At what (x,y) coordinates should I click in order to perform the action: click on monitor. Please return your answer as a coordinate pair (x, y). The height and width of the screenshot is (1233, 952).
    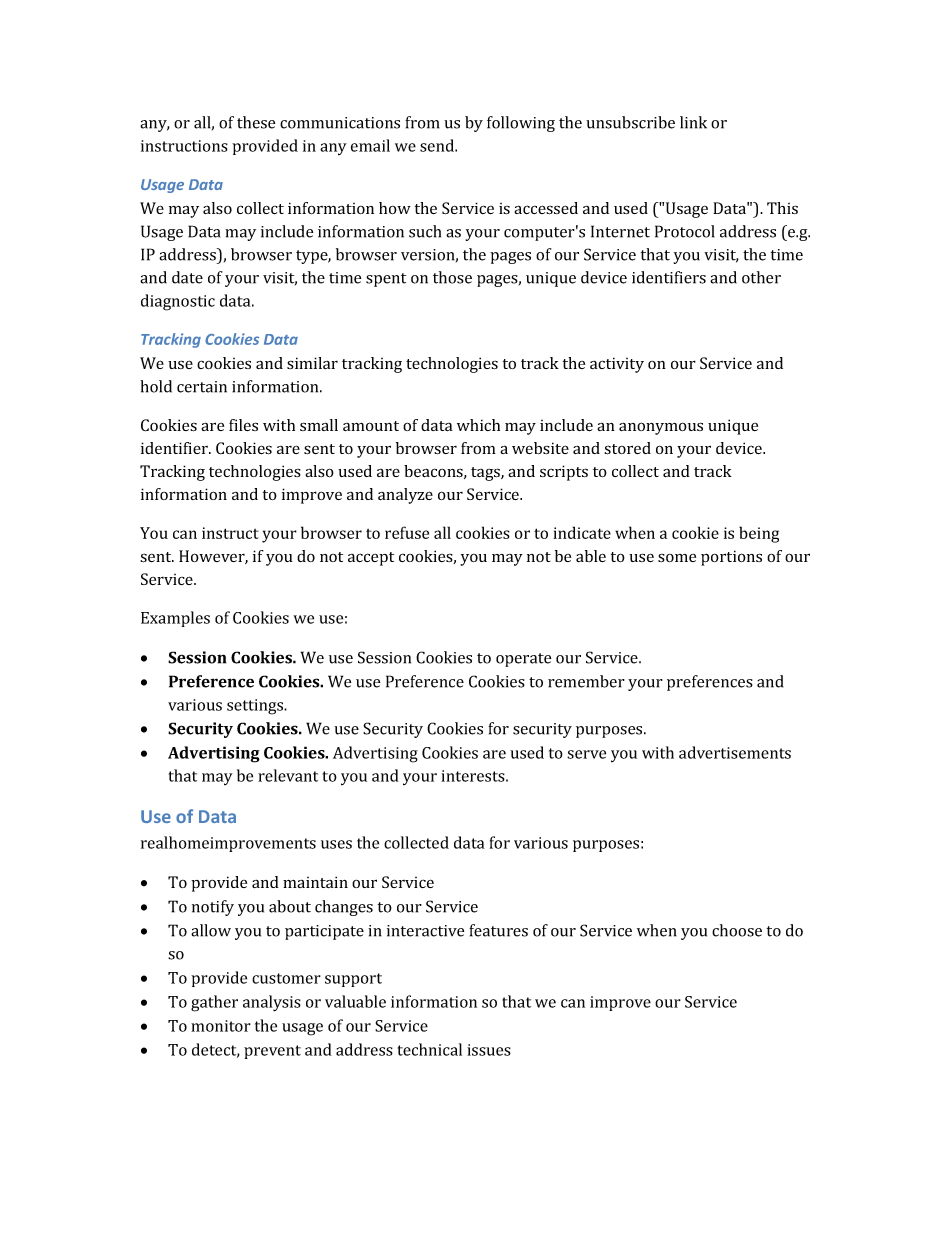
    Looking at the image, I should click on (221, 1026).
